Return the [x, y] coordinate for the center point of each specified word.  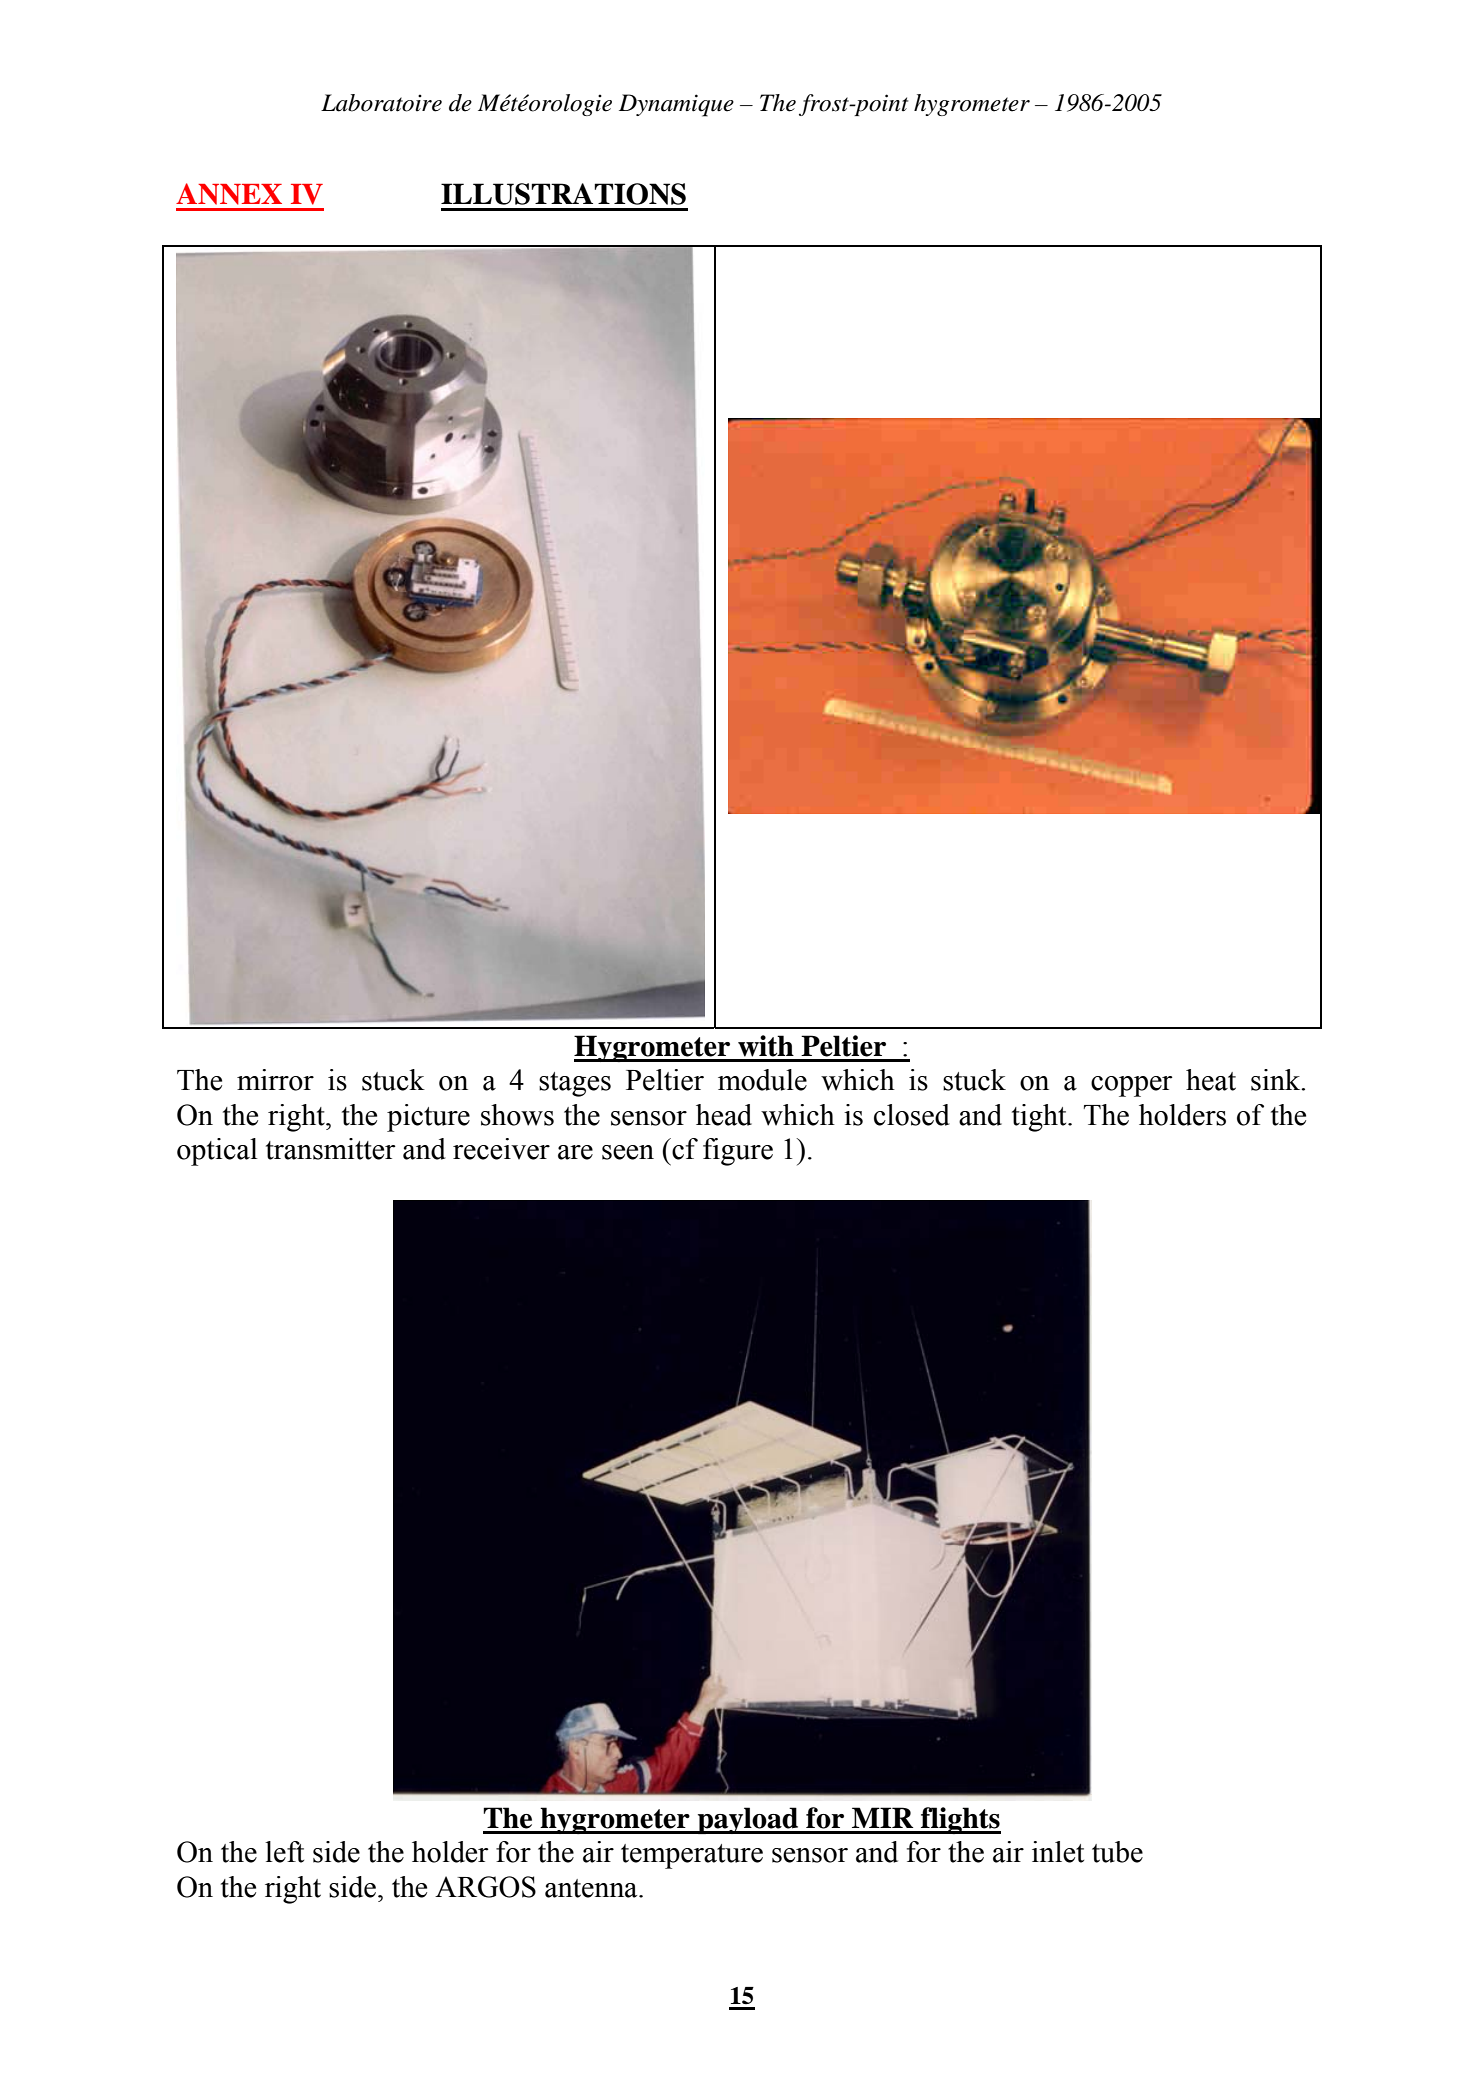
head [724, 1115]
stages [575, 1084]
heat [1211, 1080]
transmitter [331, 1149]
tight [1040, 1118]
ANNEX [229, 194]
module [762, 1080]
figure [738, 1152]
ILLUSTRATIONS [563, 194]
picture [428, 1118]
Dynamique [676, 105]
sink [1277, 1080]
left [284, 1852]
